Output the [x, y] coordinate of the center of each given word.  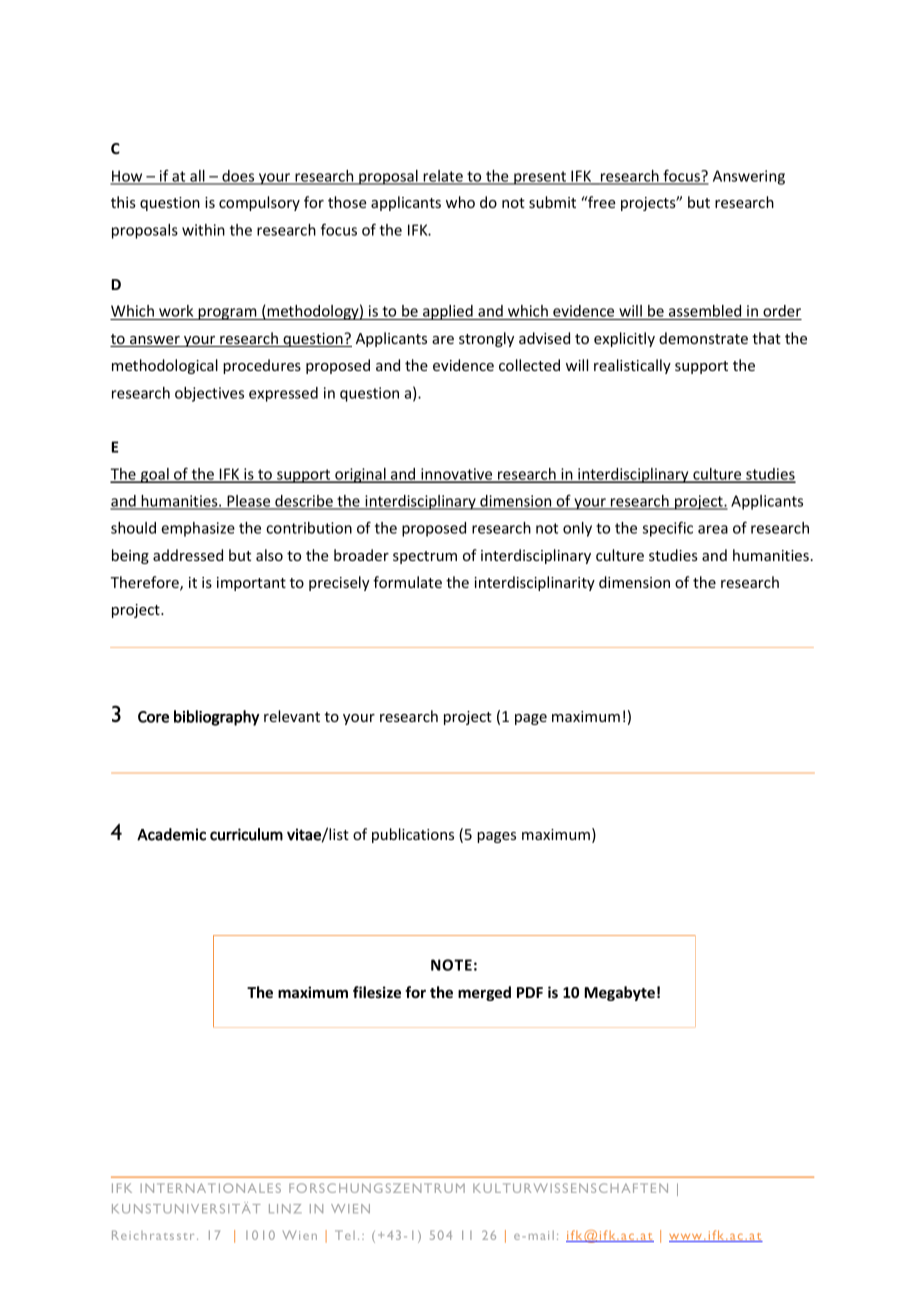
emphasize [198, 529]
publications [413, 835]
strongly [486, 339]
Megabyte [619, 993]
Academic [171, 834]
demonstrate [703, 338]
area [713, 529]
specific [668, 529]
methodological [165, 366]
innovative [457, 475]
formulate [407, 582]
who [460, 202]
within [203, 230]
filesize [377, 992]
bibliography [217, 718]
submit [552, 202]
